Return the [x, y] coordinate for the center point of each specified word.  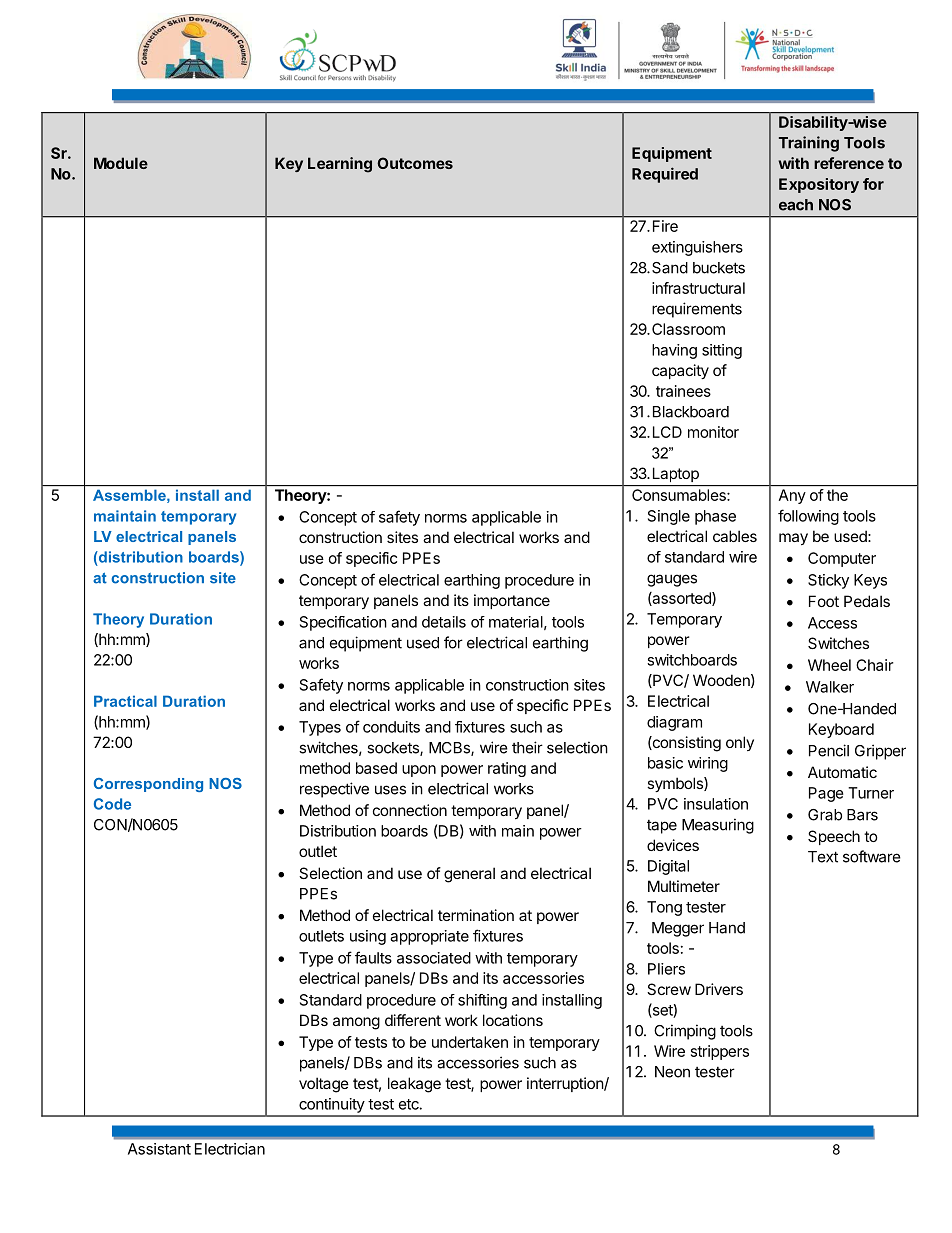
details [444, 622]
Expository [819, 185]
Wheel [829, 665]
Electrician [230, 1149]
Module [121, 163]
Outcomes [415, 163]
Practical [125, 701]
